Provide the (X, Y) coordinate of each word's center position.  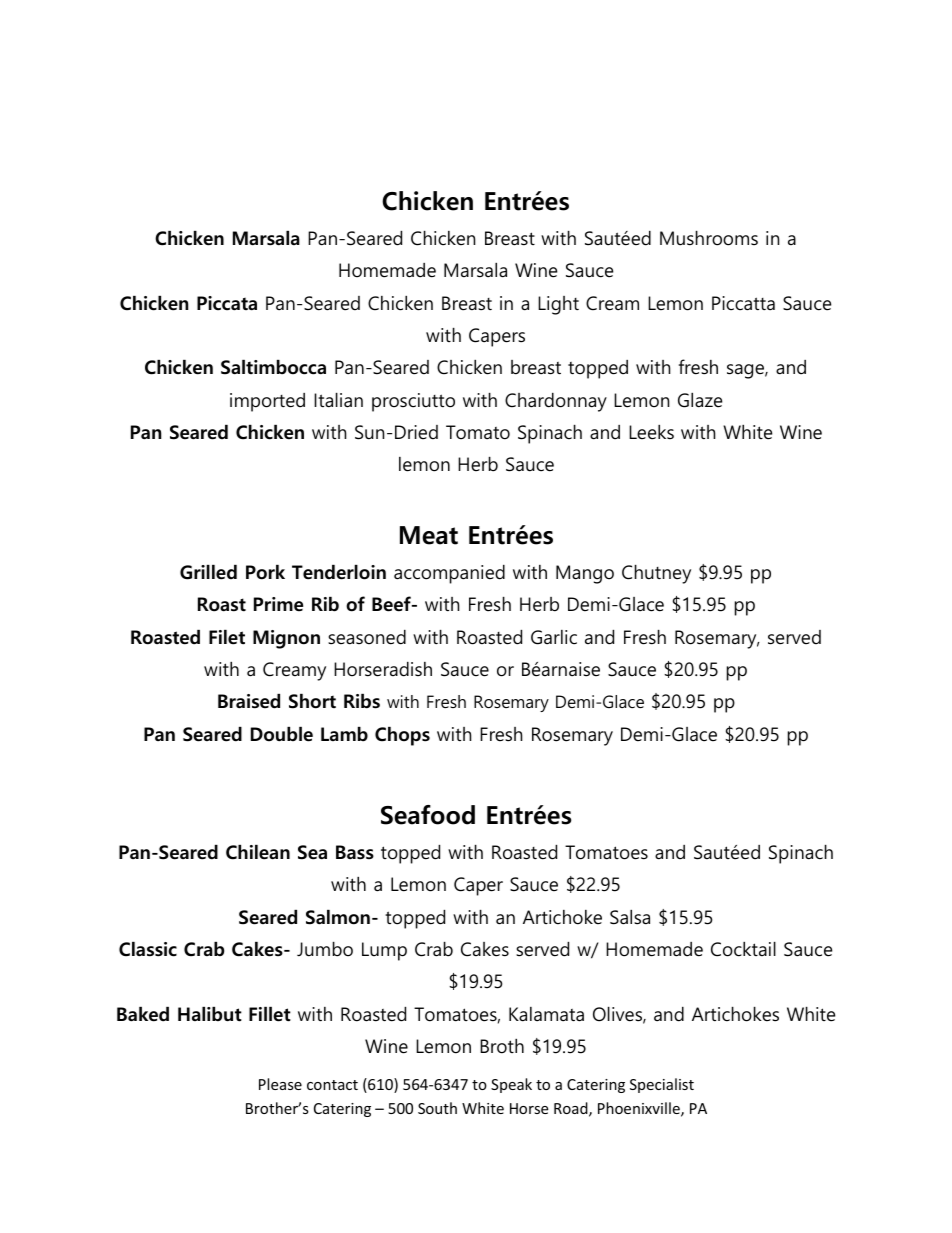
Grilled (208, 572)
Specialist (662, 1085)
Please (280, 1084)
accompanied (449, 574)
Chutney (656, 574)
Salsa (630, 917)
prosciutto (413, 402)
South (437, 1108)
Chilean (258, 852)
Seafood (428, 815)
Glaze (700, 400)
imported (267, 402)
